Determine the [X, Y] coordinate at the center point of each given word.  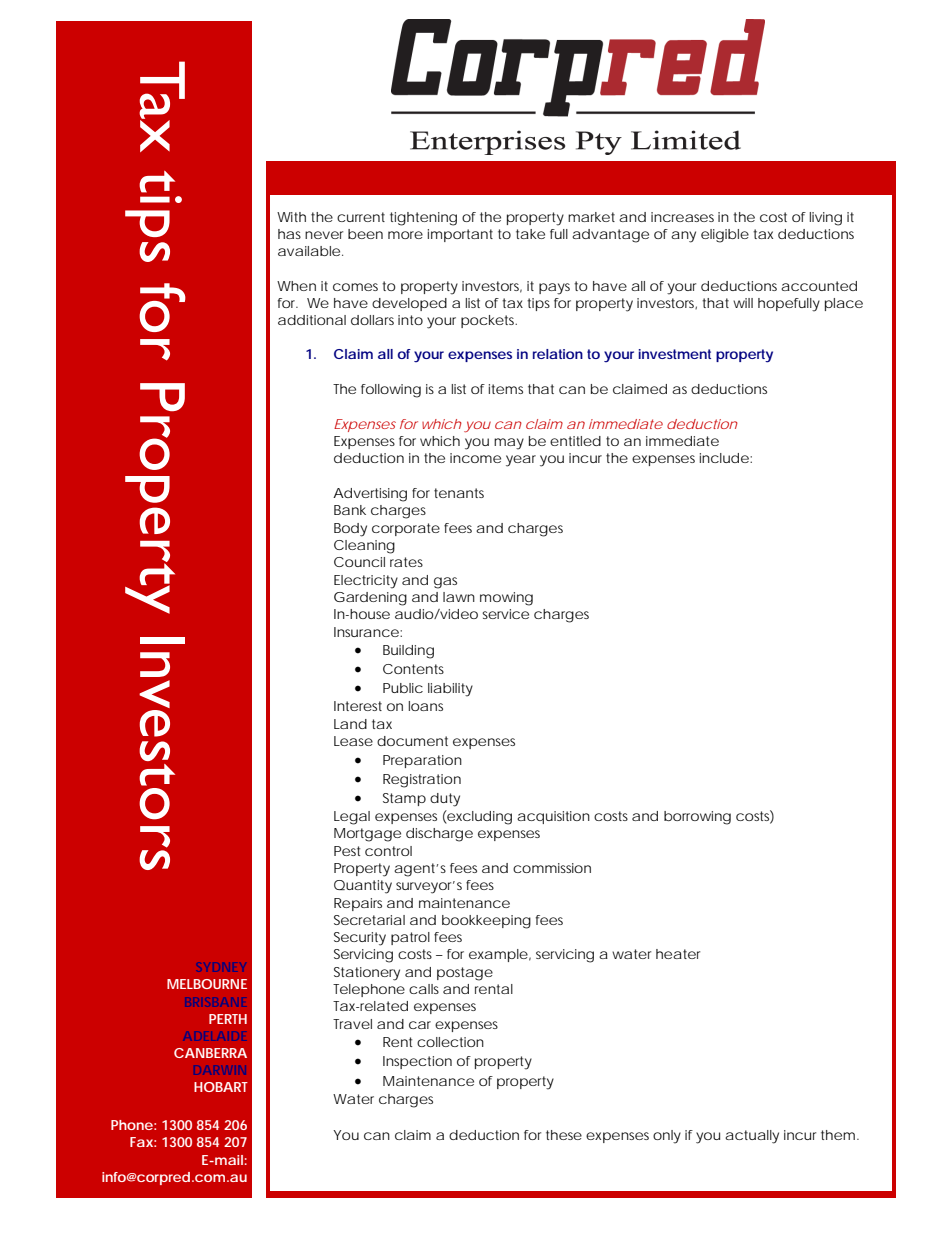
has [289, 234]
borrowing [697, 818]
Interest [358, 706]
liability [450, 690]
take [530, 234]
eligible [725, 236]
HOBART [221, 1087]
